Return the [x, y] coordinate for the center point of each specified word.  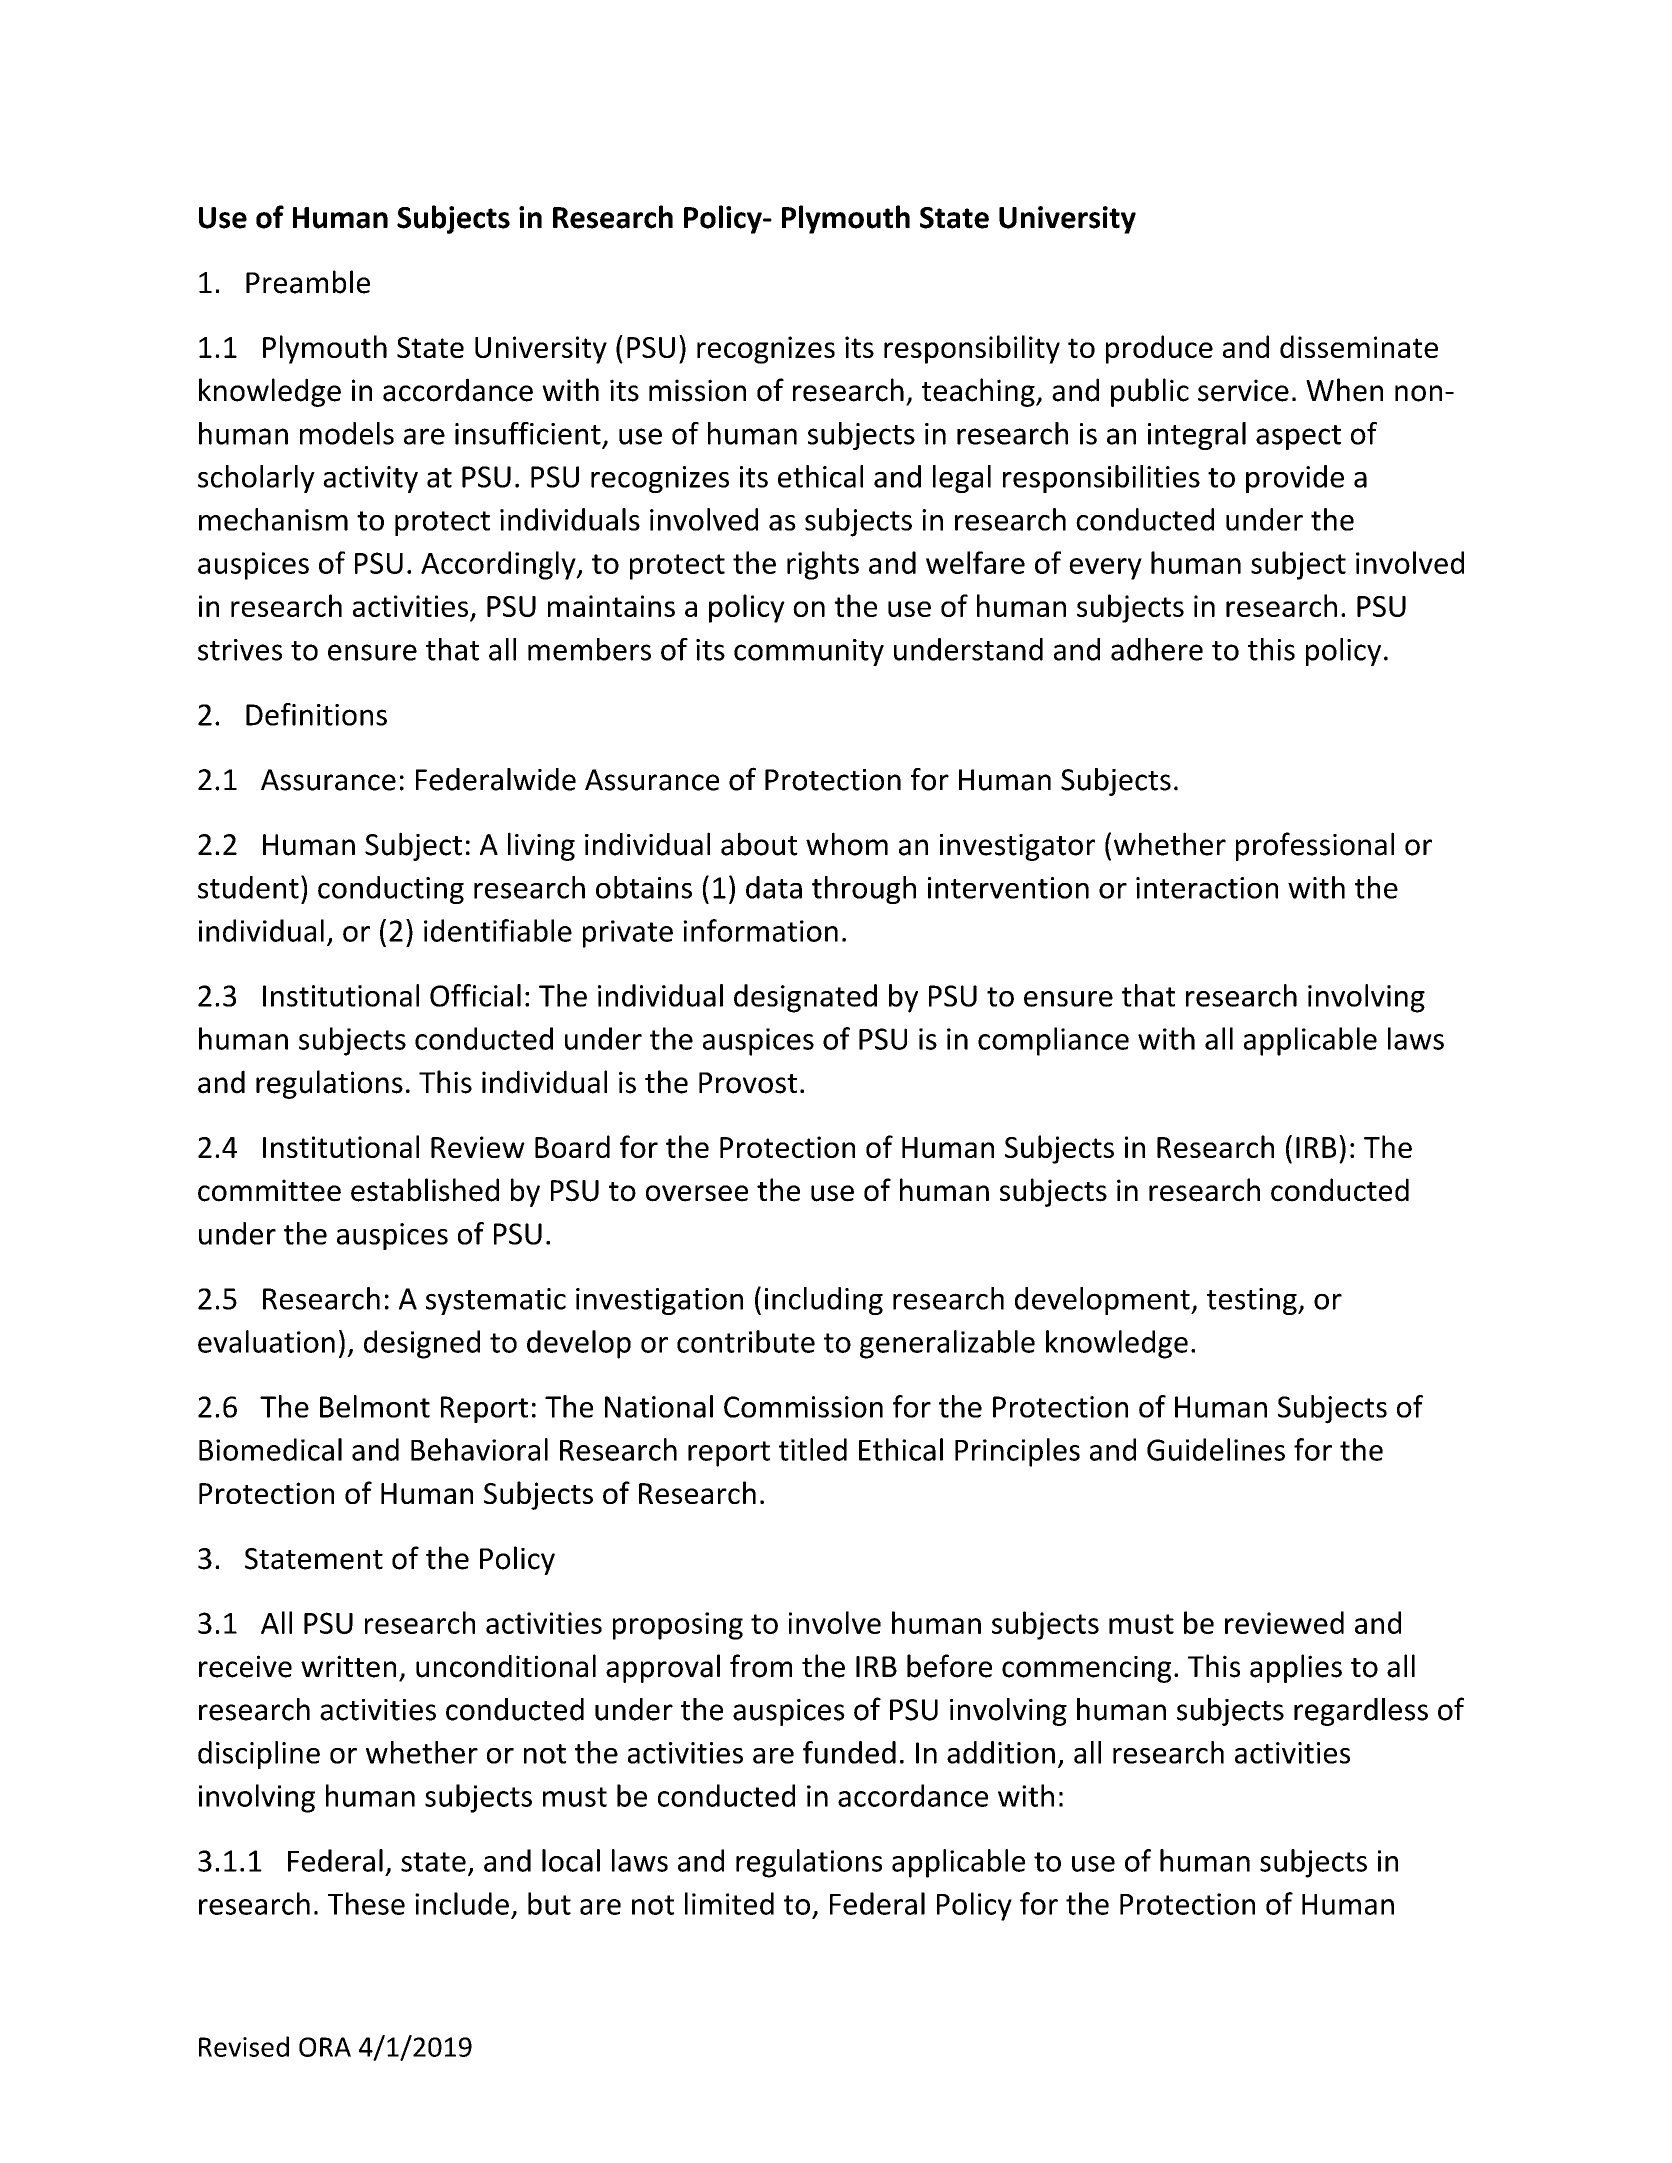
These [366, 1903]
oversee [697, 1193]
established [425, 1190]
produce [1159, 349]
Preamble [308, 282]
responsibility [972, 349]
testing [1253, 1301]
